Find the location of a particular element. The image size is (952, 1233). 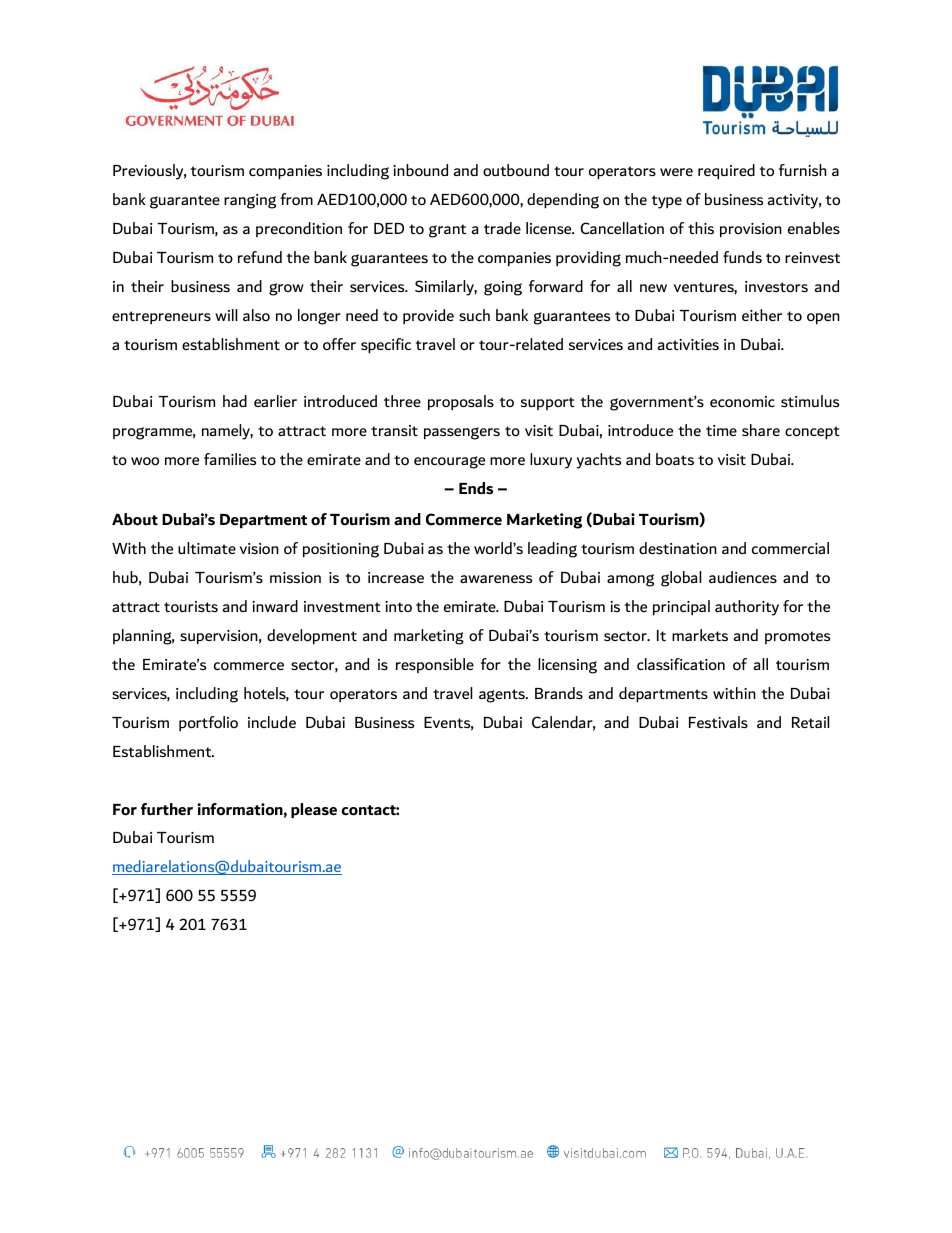

inward is located at coordinates (275, 606).
